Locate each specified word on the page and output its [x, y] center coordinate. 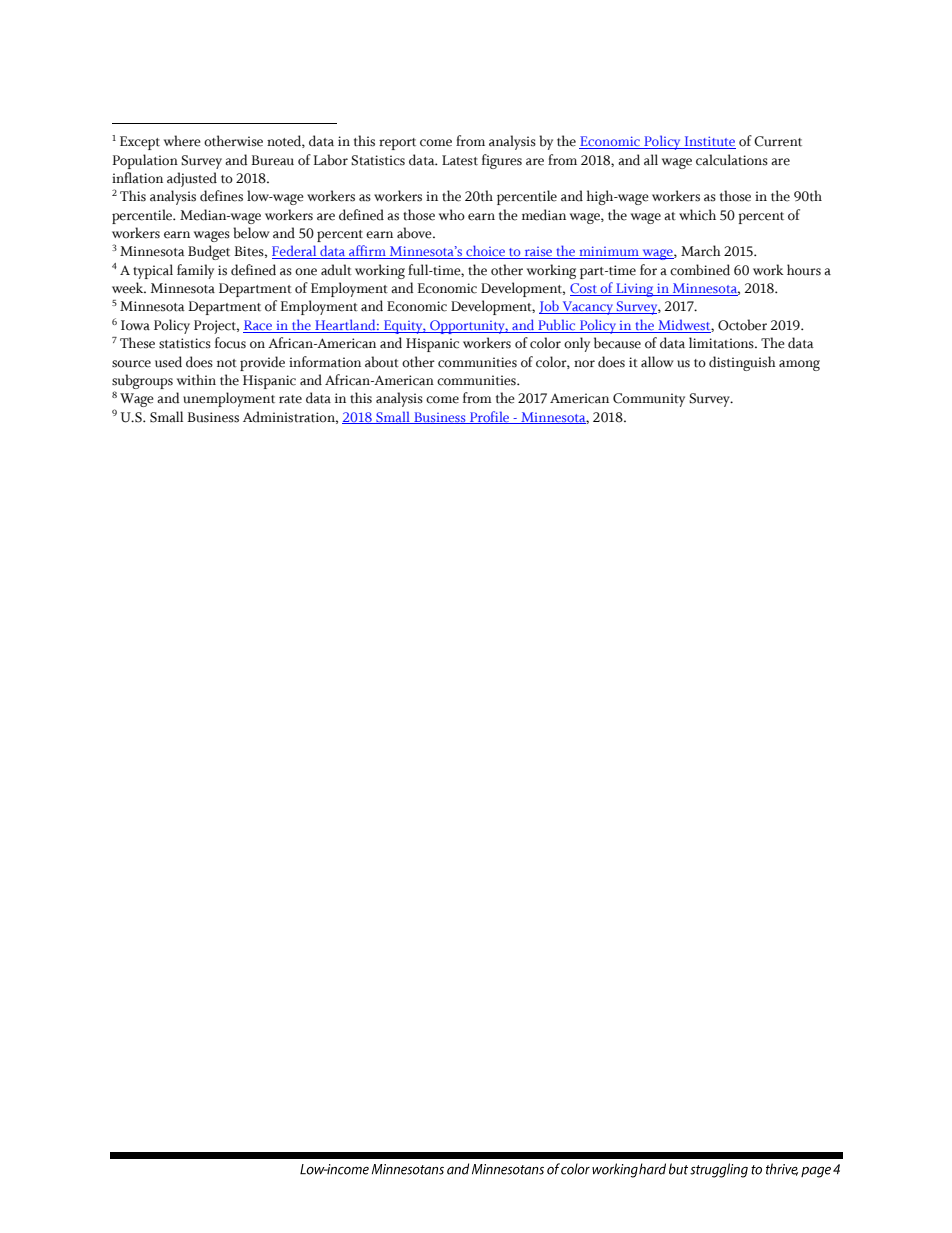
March [701, 251]
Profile [490, 417]
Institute [709, 142]
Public [557, 326]
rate [290, 399]
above [415, 233]
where [182, 141]
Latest [460, 160]
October [742, 325]
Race [258, 326]
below [251, 233]
